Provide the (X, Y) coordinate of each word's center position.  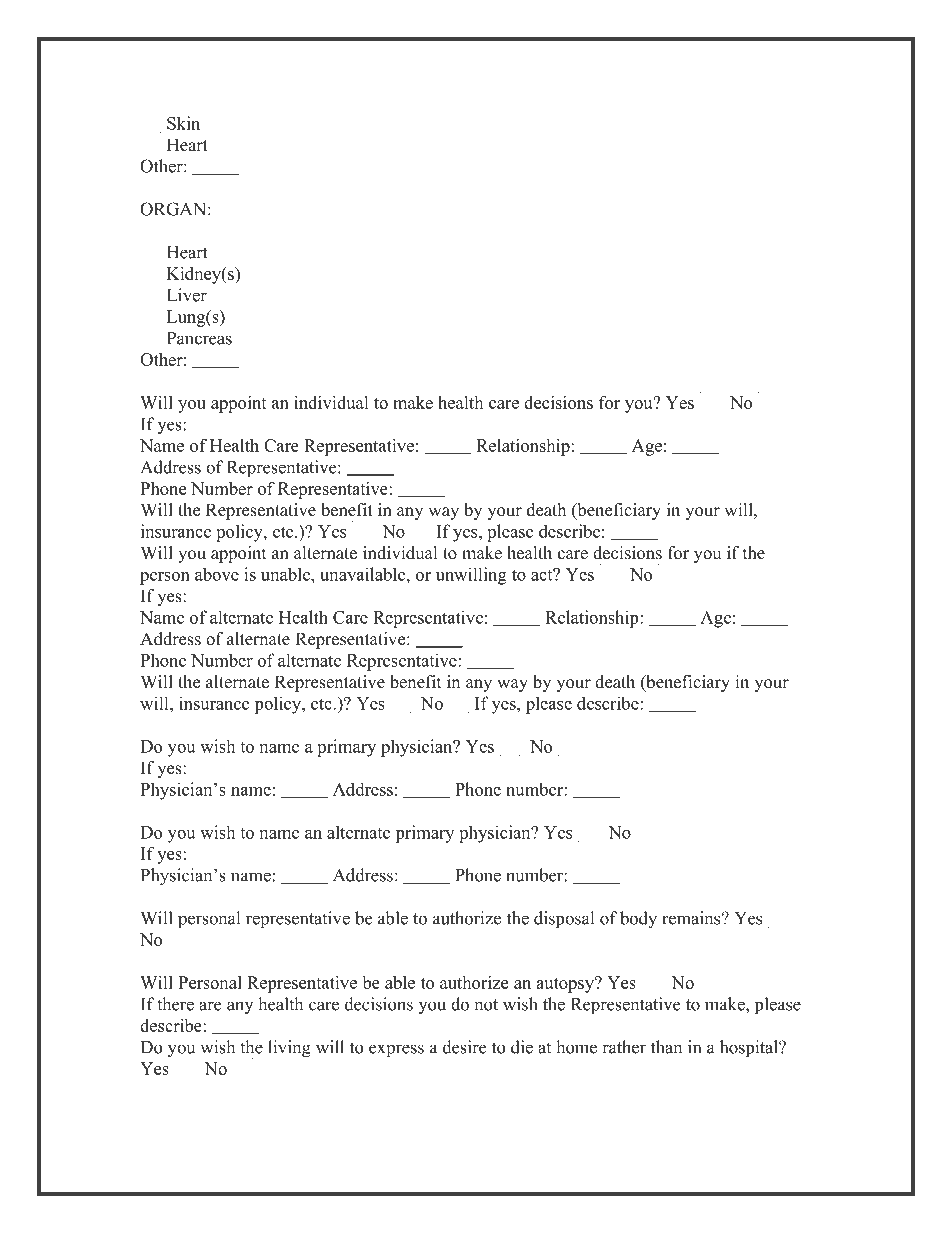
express (396, 1051)
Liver (187, 295)
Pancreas (199, 338)
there (175, 1004)
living (289, 1049)
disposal (564, 920)
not (486, 1005)
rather (624, 1047)
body (638, 920)
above (217, 574)
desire (465, 1047)
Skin (183, 123)
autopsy (566, 985)
